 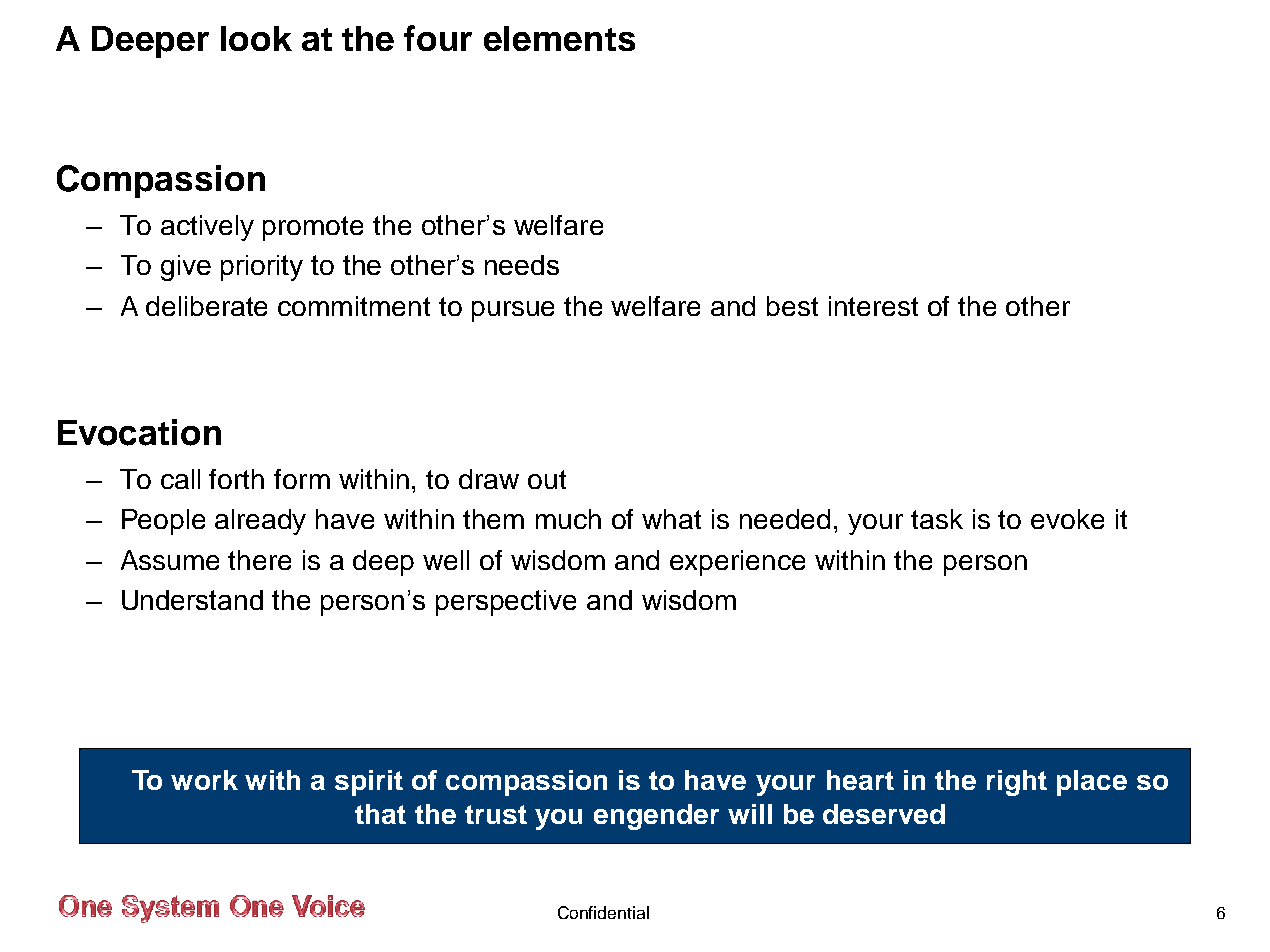 What do you see at coordinates (873, 306) in the screenshot?
I see `interest` at bounding box center [873, 306].
